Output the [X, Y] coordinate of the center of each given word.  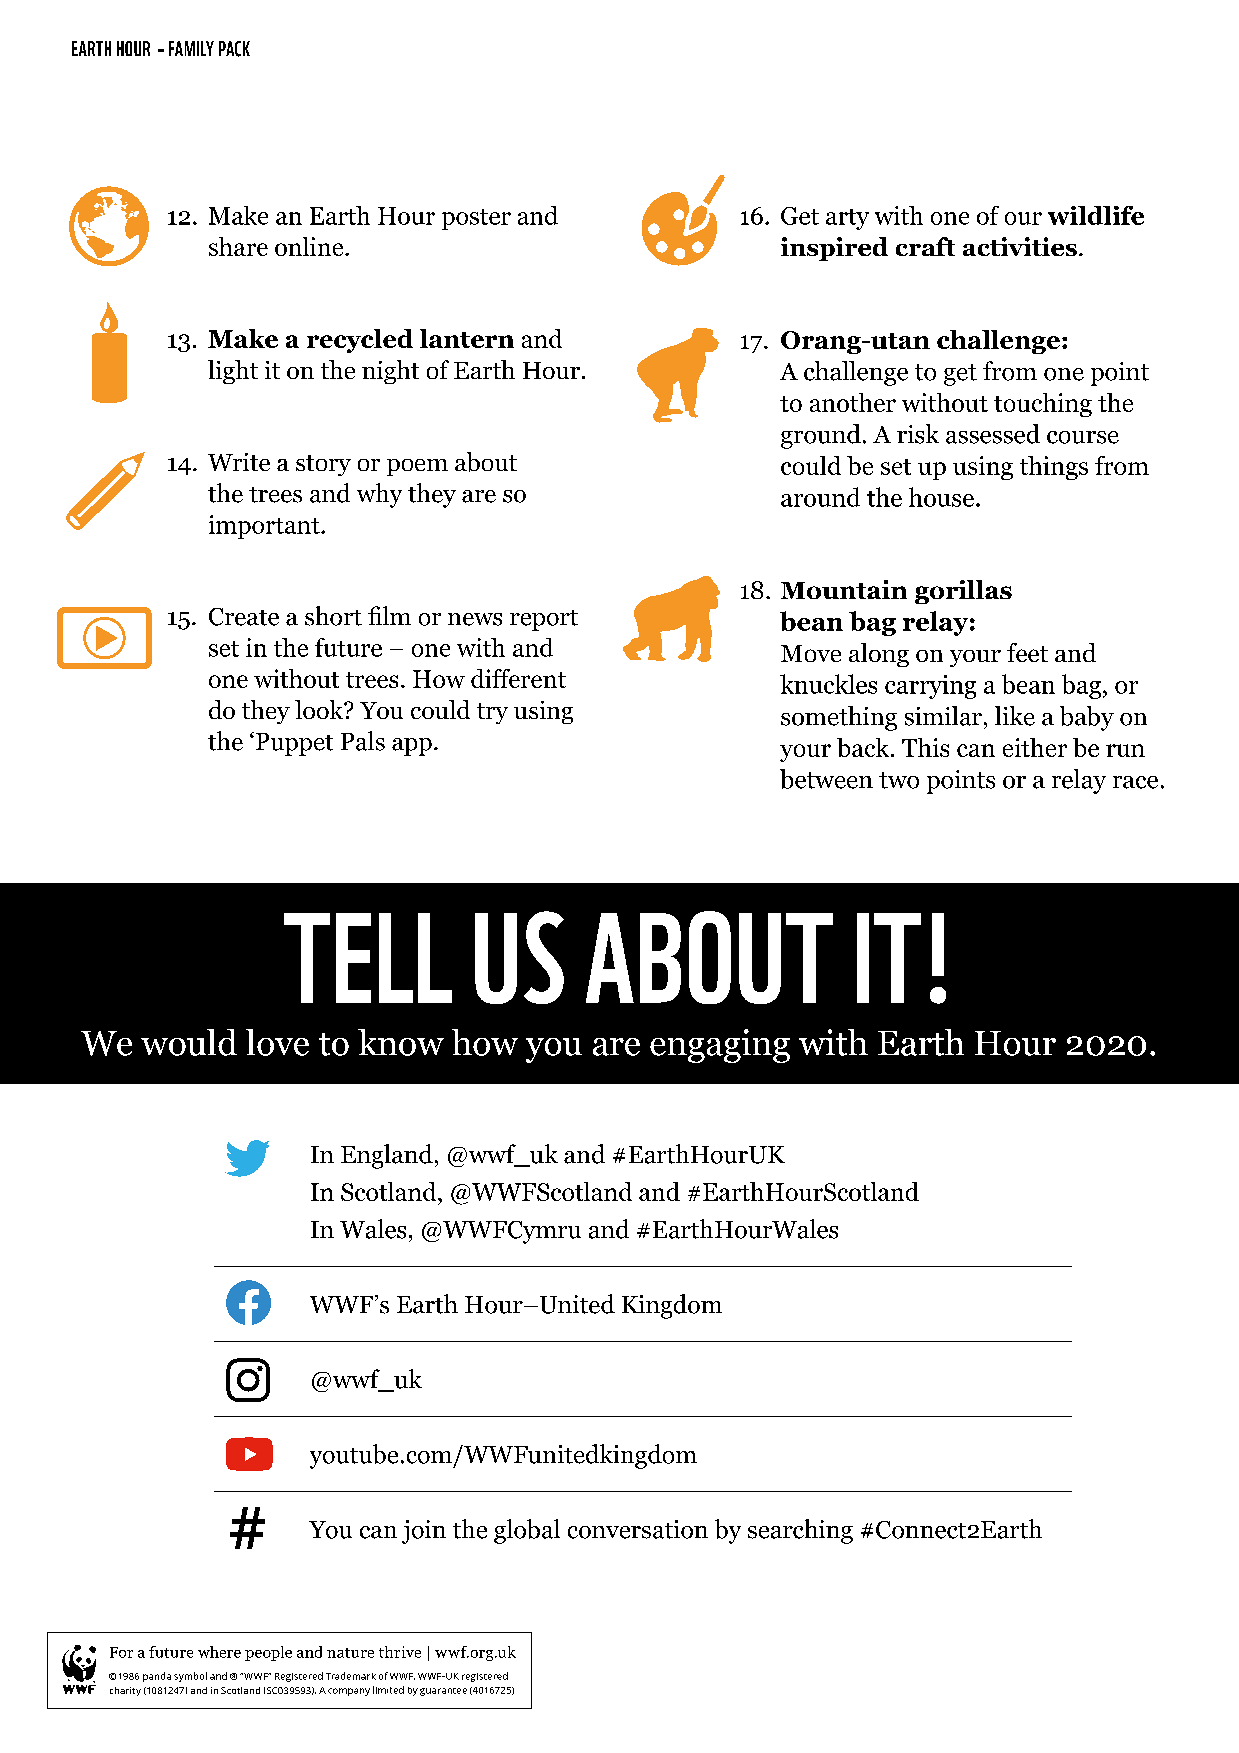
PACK [234, 49]
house [941, 497]
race [1135, 782]
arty [847, 219]
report [544, 620]
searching [800, 1531]
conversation [638, 1529]
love [277, 1042]
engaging [720, 1046]
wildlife [1096, 215]
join [424, 1532]
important [265, 527]
